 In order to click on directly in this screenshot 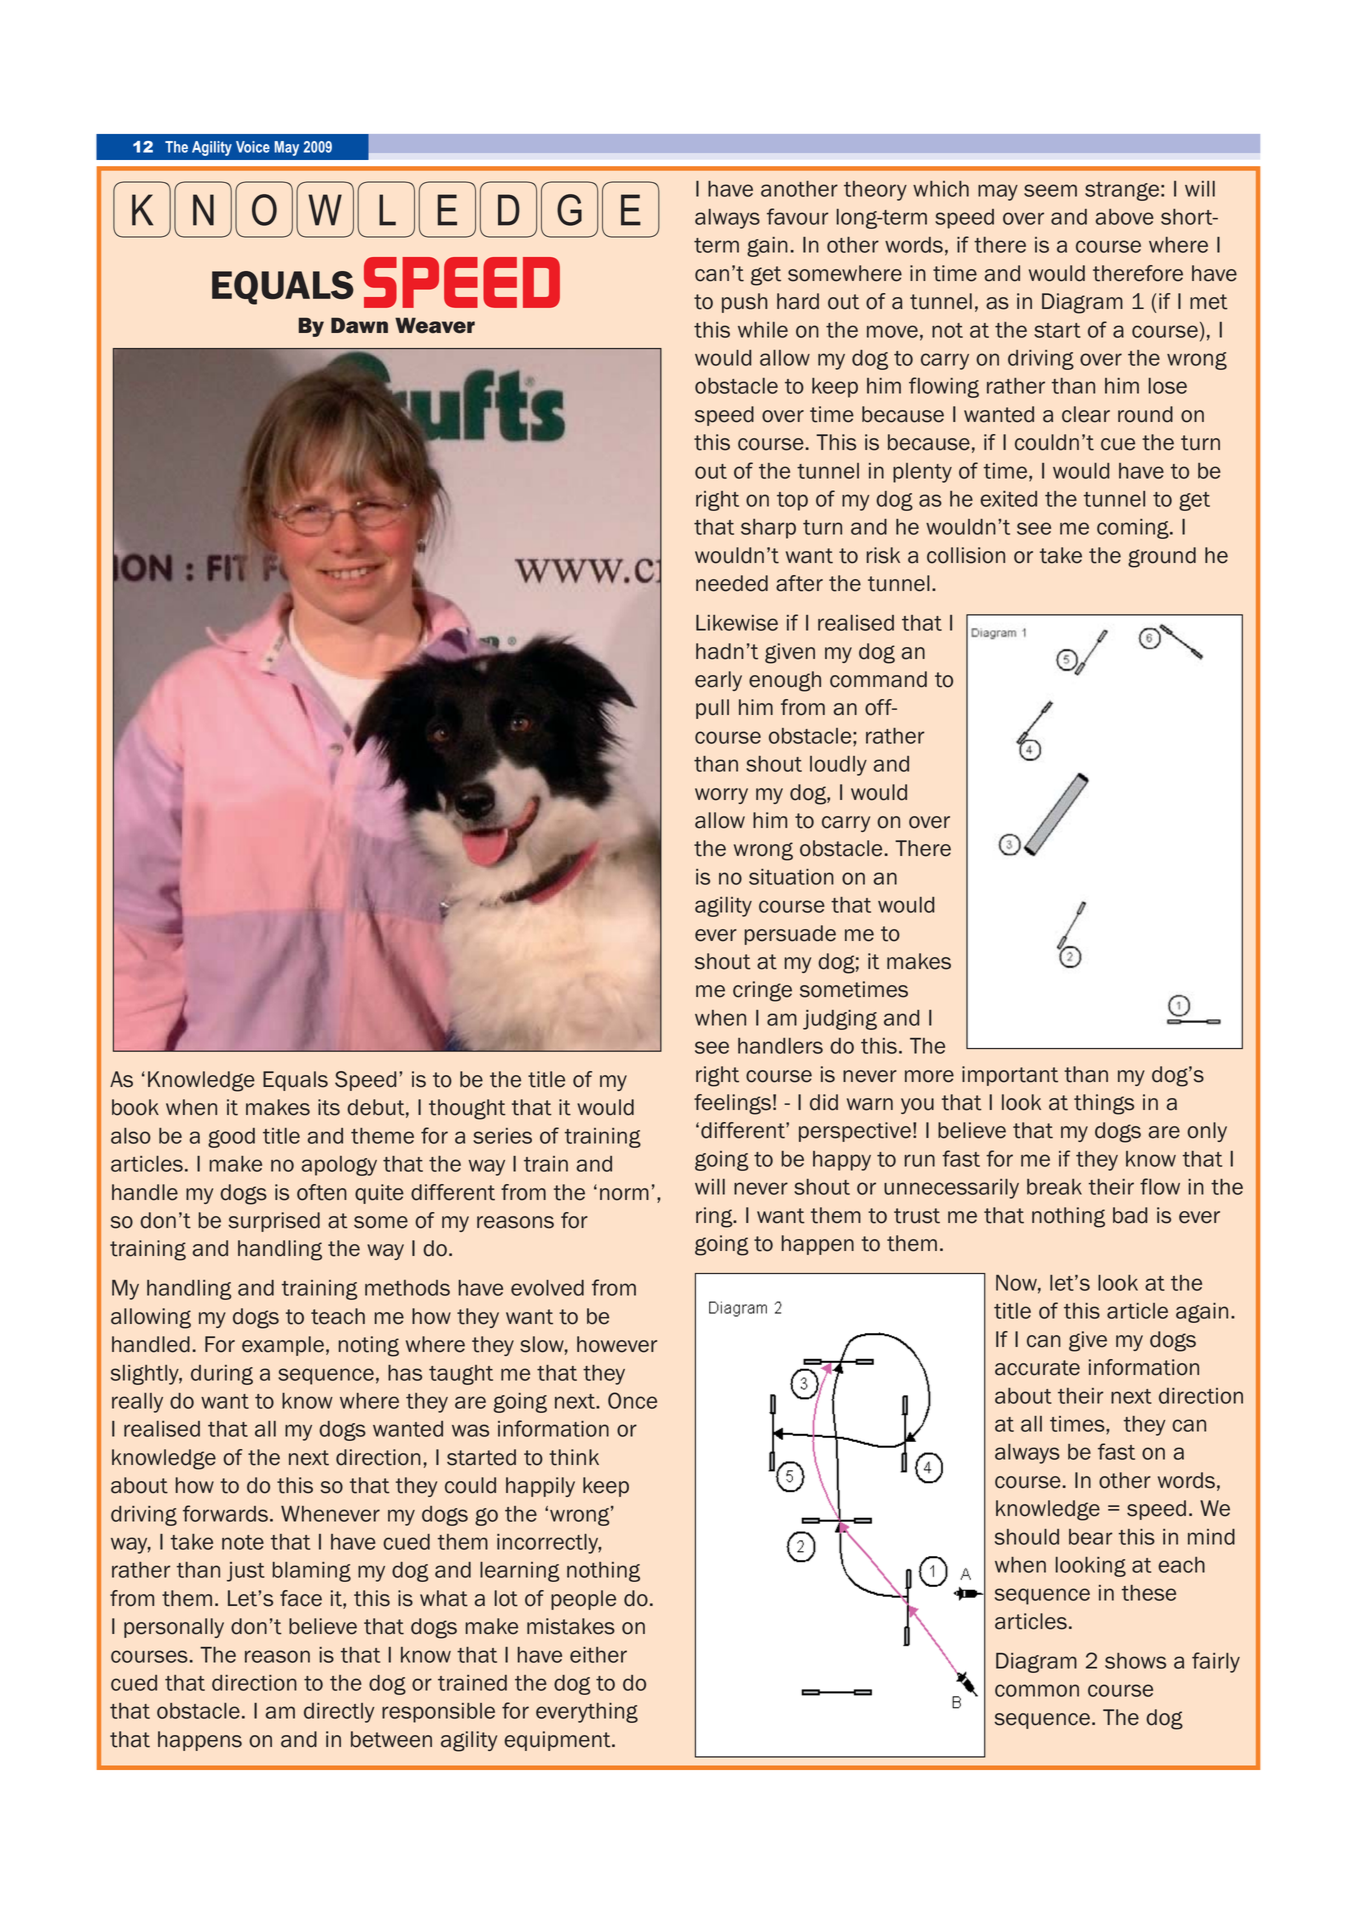, I will do `click(339, 1713)`.
